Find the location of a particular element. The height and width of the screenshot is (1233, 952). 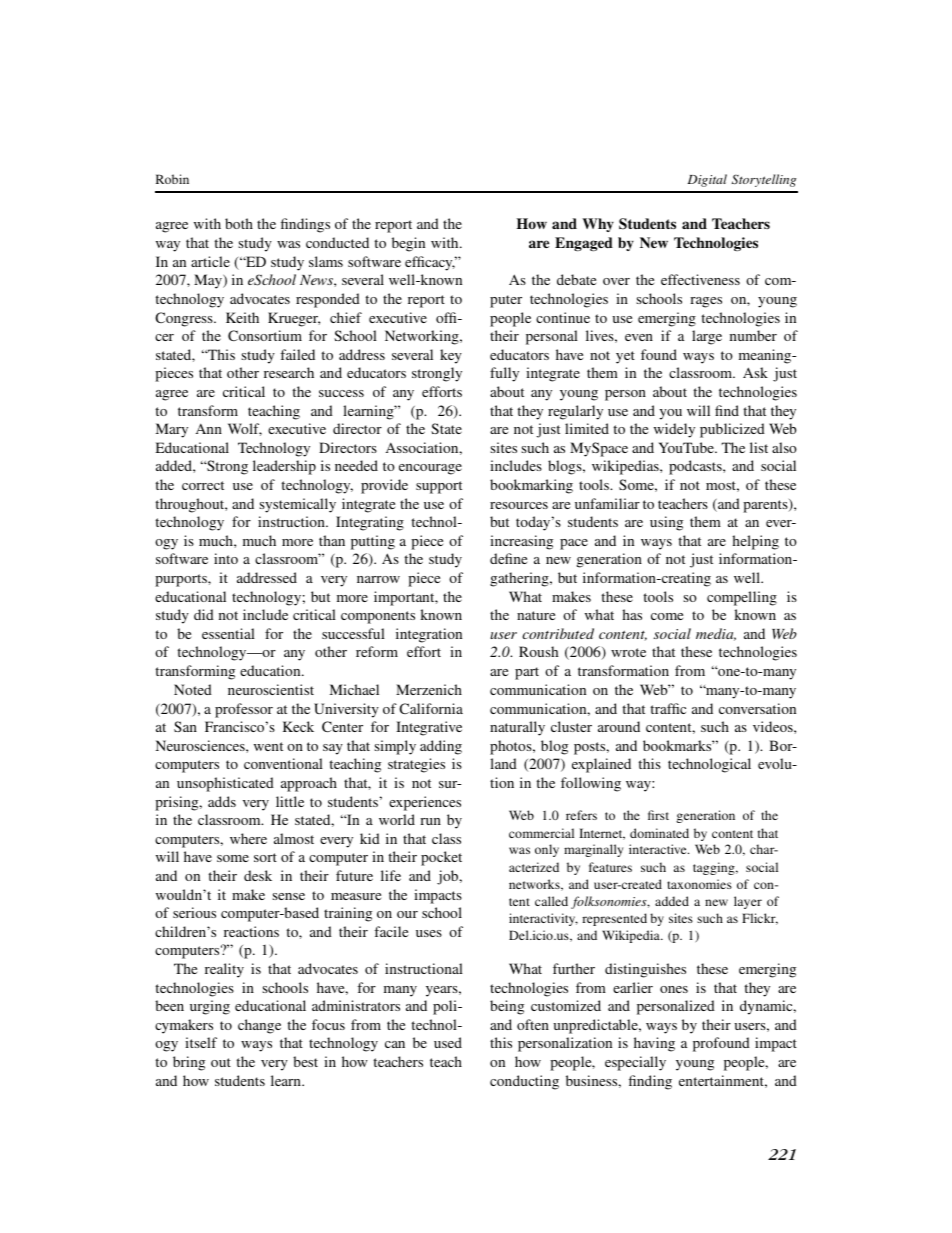

both is located at coordinates (239, 223).
